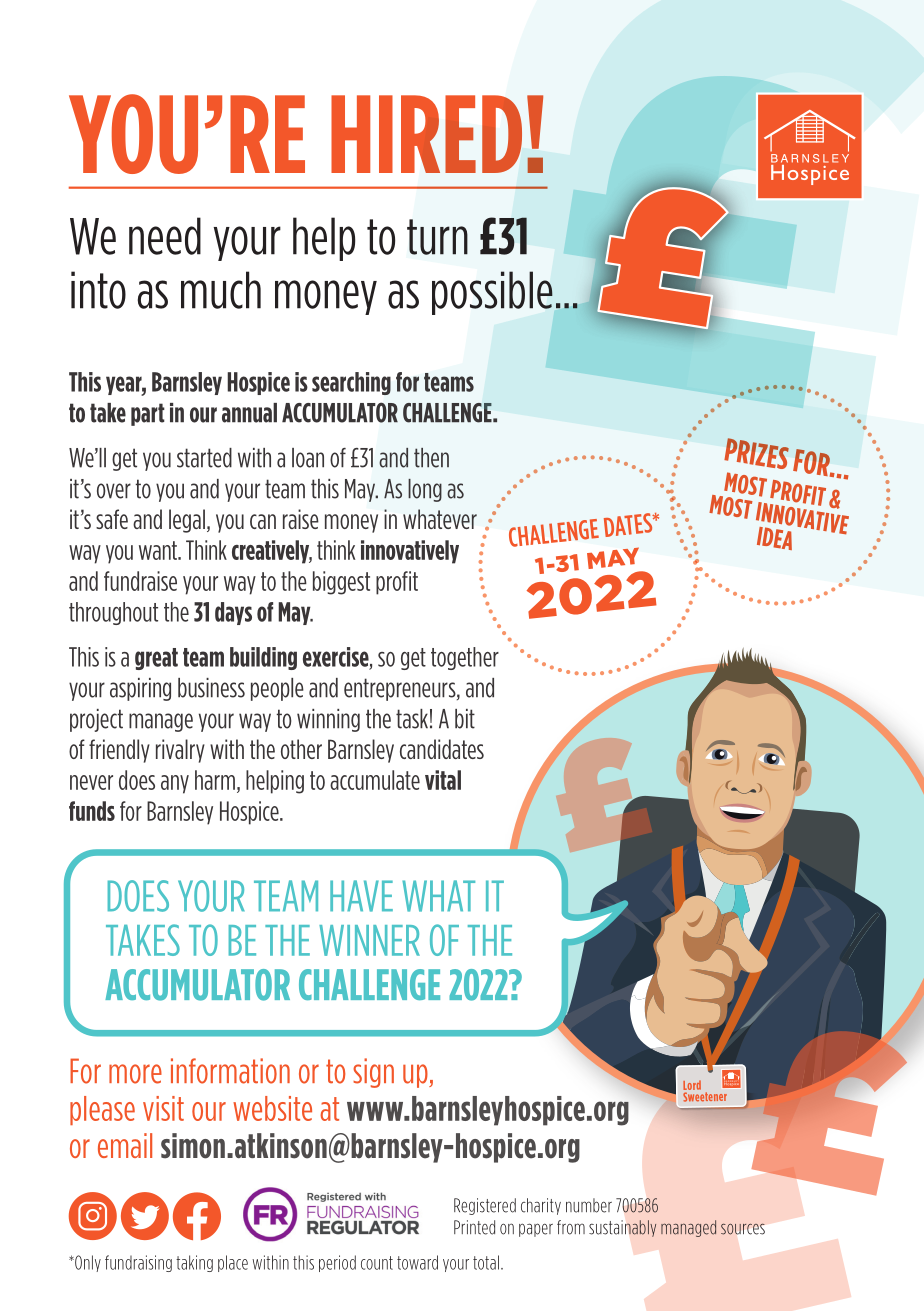  What do you see at coordinates (138, 1263) in the document?
I see `fundraising` at bounding box center [138, 1263].
